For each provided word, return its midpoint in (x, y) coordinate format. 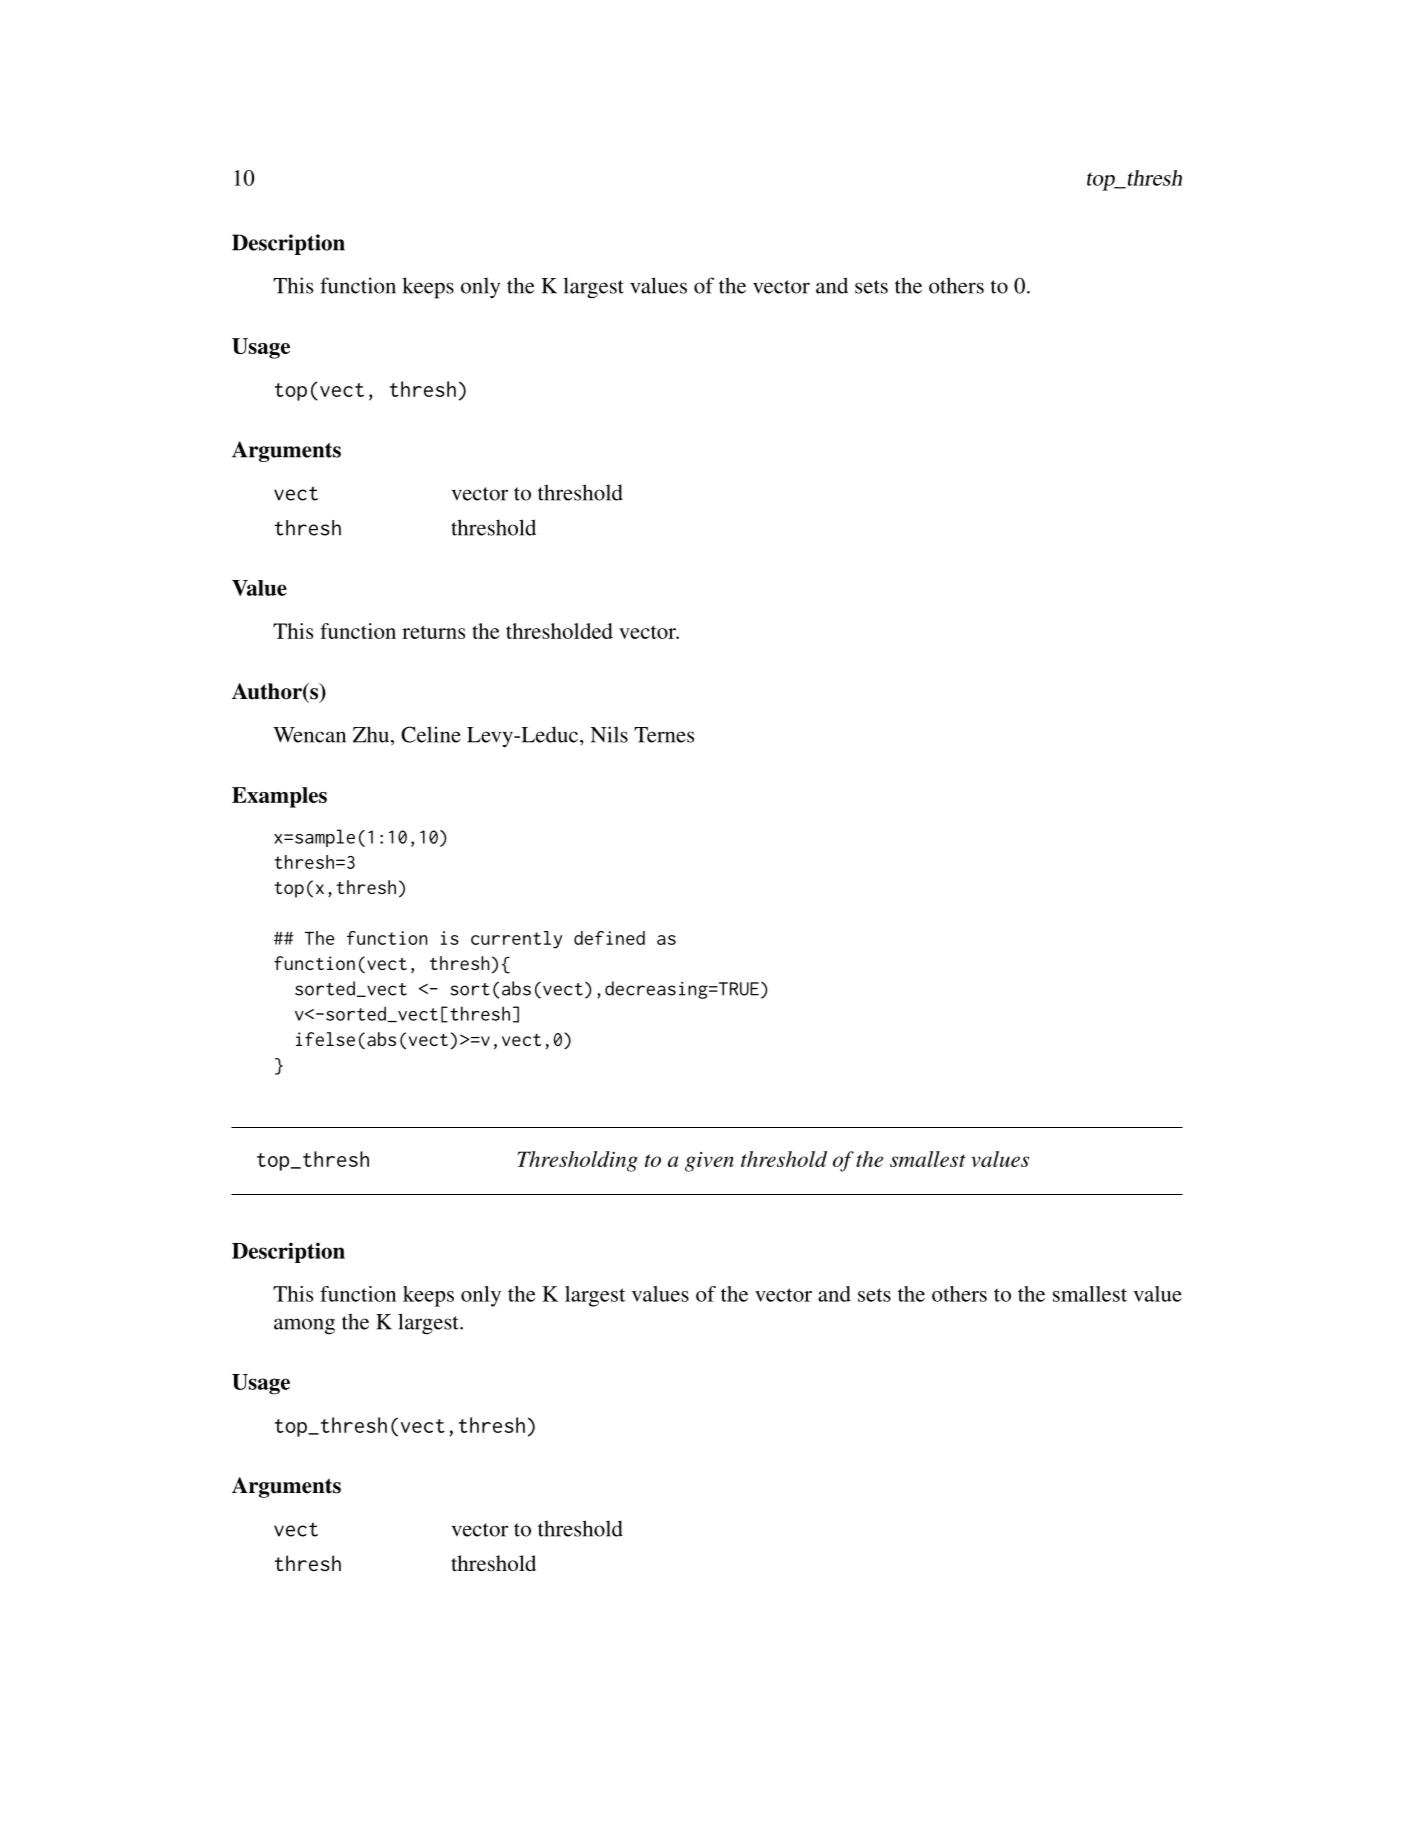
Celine (431, 734)
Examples (279, 797)
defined (609, 938)
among (304, 1326)
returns (433, 632)
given (709, 1162)
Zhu (372, 735)
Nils (609, 734)
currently (516, 940)
